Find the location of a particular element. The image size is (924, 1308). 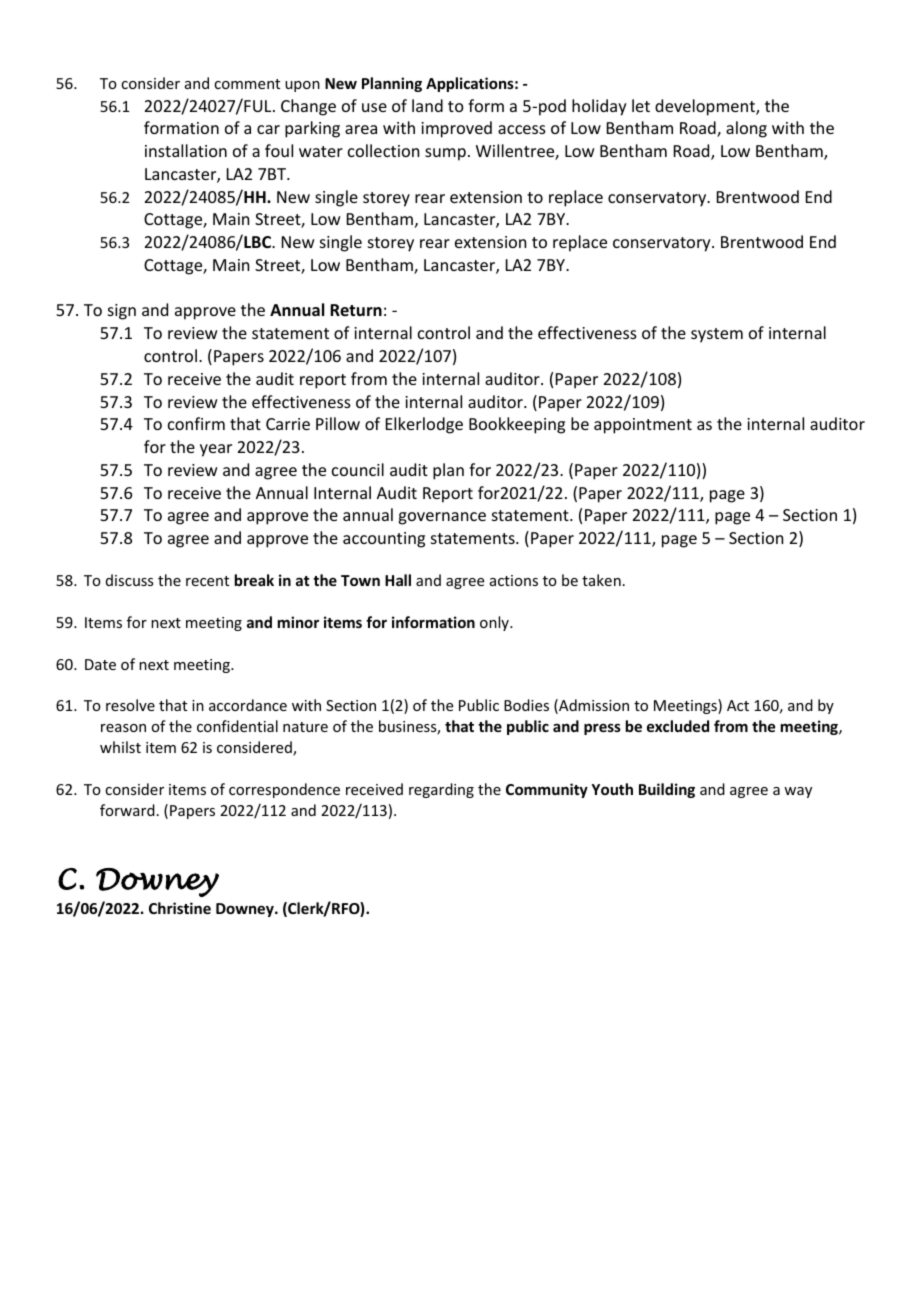

regarding is located at coordinates (441, 790).
